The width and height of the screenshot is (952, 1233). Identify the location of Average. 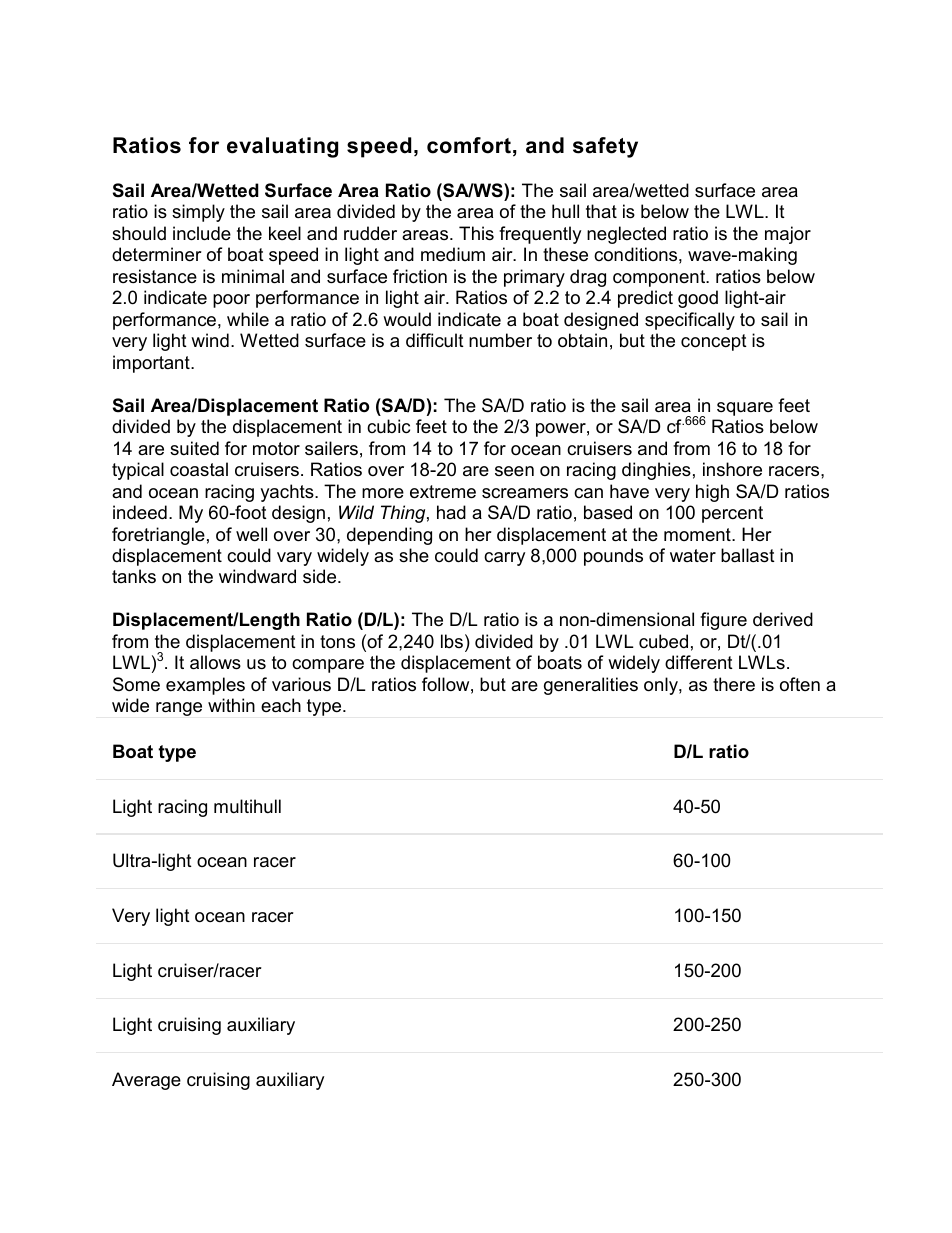
(146, 1081).
